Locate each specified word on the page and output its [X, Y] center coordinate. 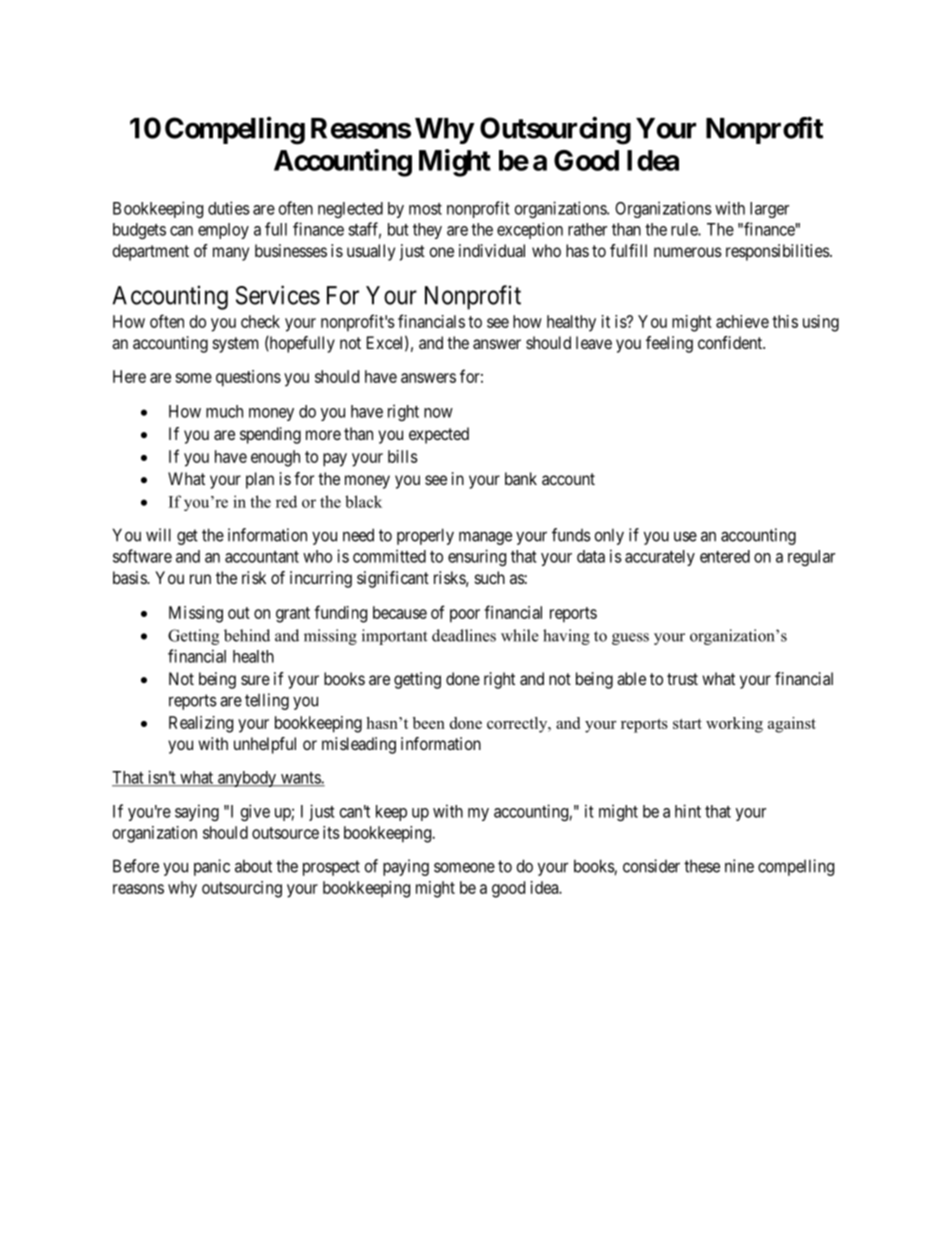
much [224, 411]
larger [769, 210]
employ [223, 231]
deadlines [464, 635]
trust [682, 679]
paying [406, 867]
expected [439, 435]
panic [212, 867]
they [427, 231]
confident [731, 342]
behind [247, 635]
